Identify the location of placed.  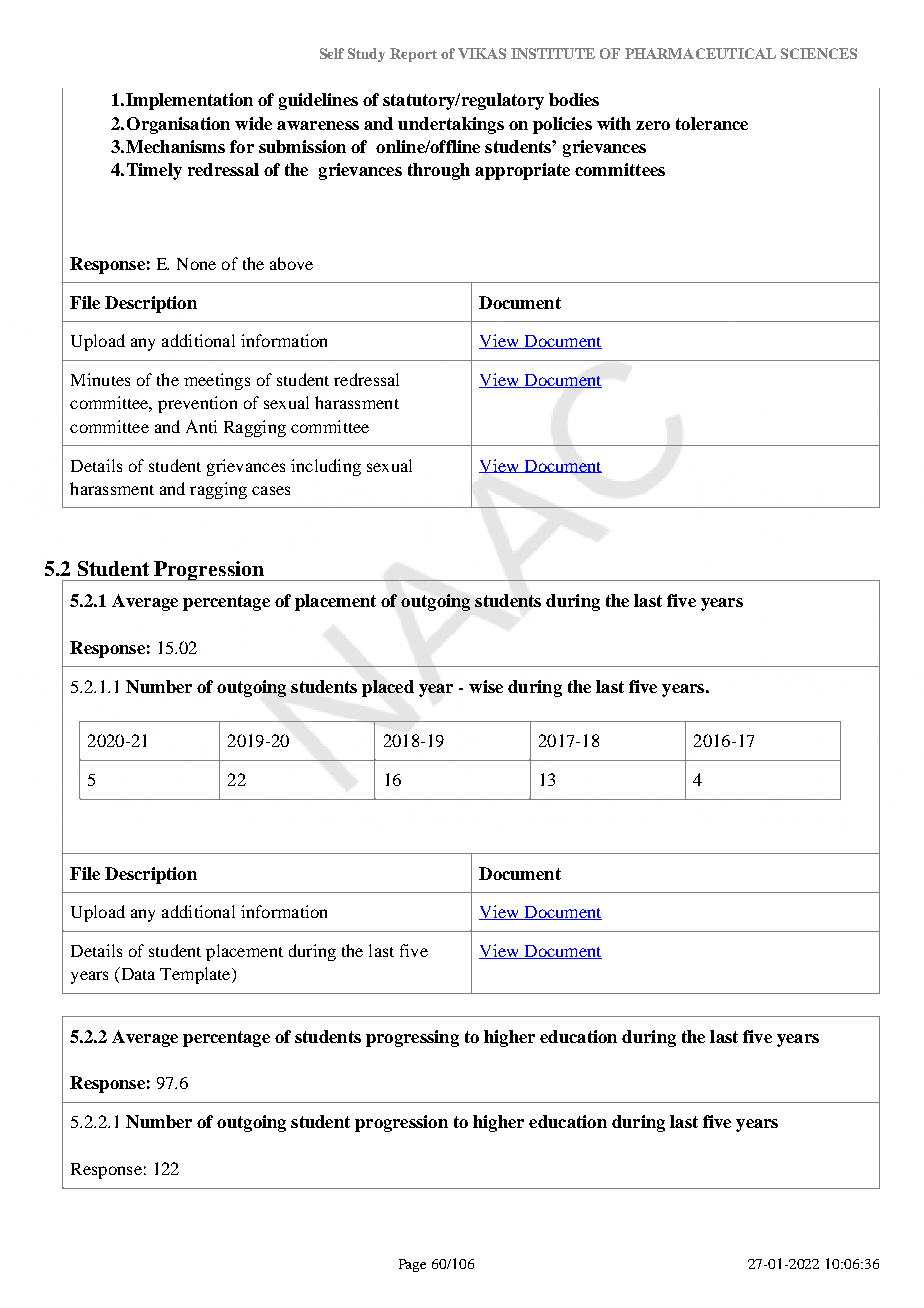
(388, 688).
